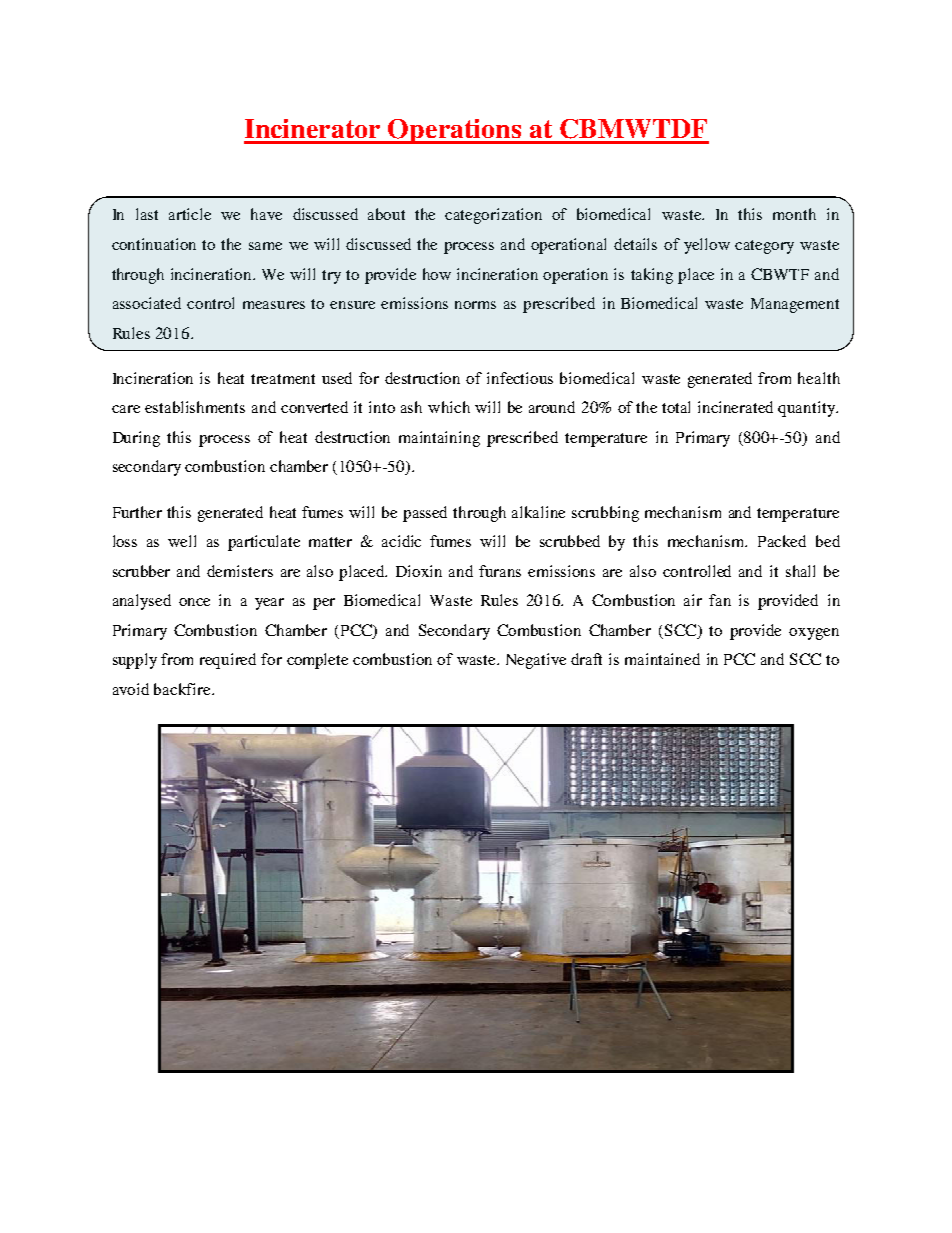  What do you see at coordinates (228, 661) in the document?
I see `required` at bounding box center [228, 661].
